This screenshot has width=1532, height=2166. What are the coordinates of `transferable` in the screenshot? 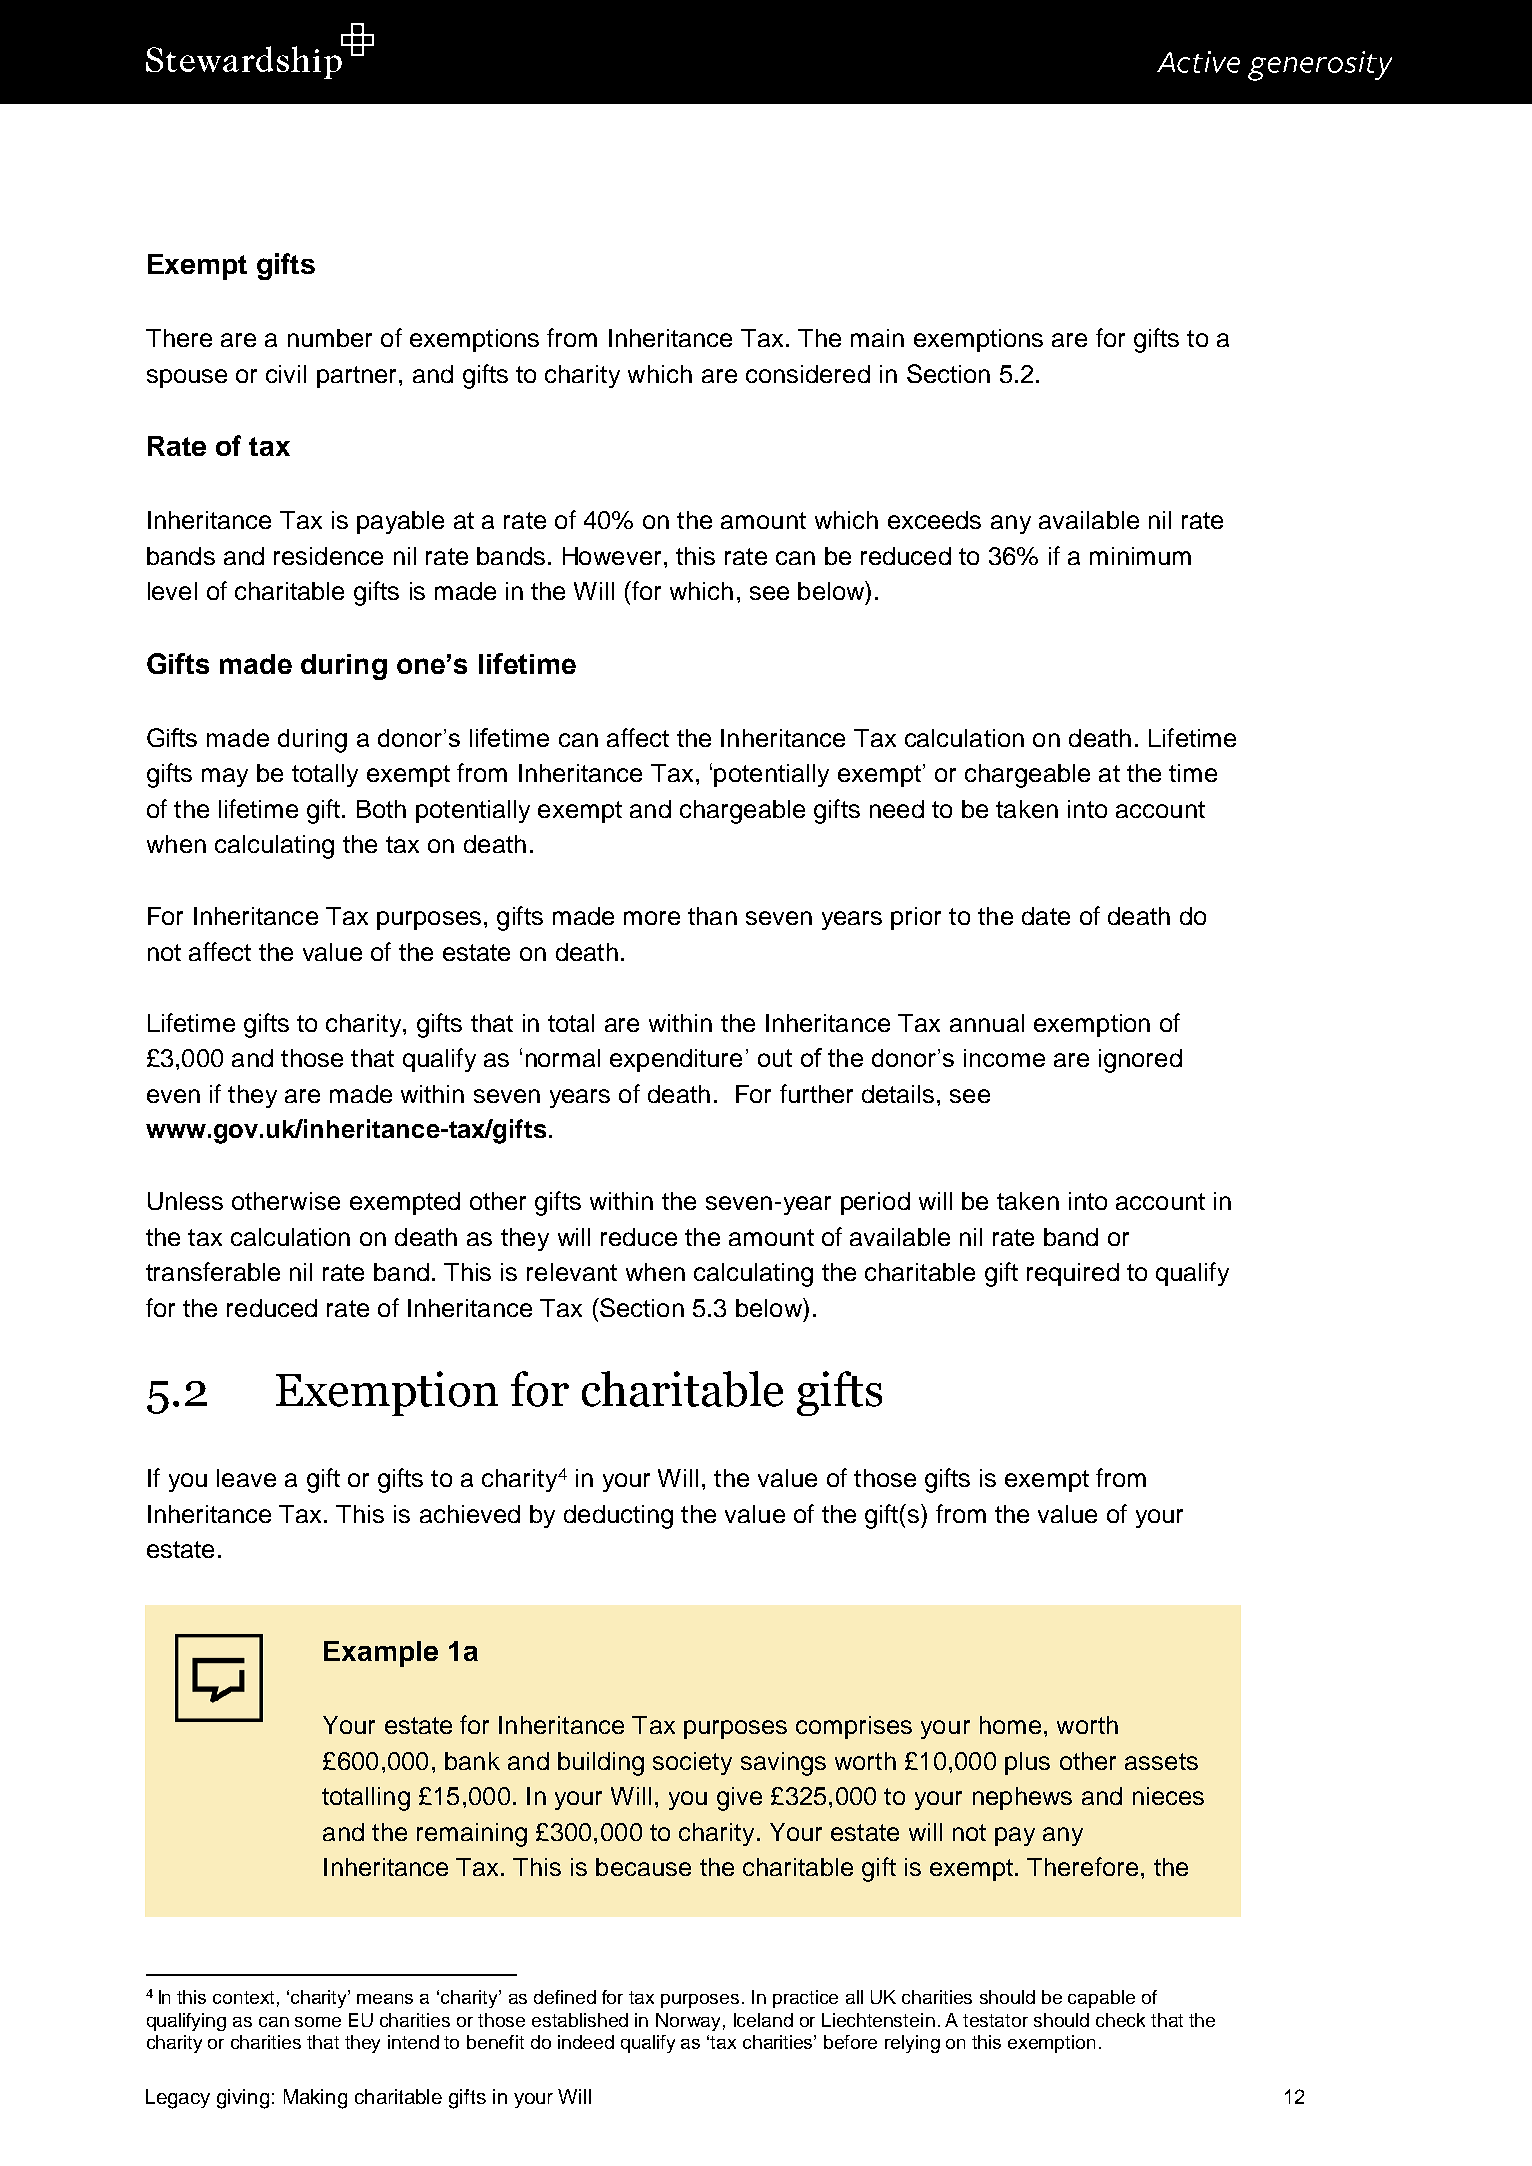 It's located at (213, 1271).
